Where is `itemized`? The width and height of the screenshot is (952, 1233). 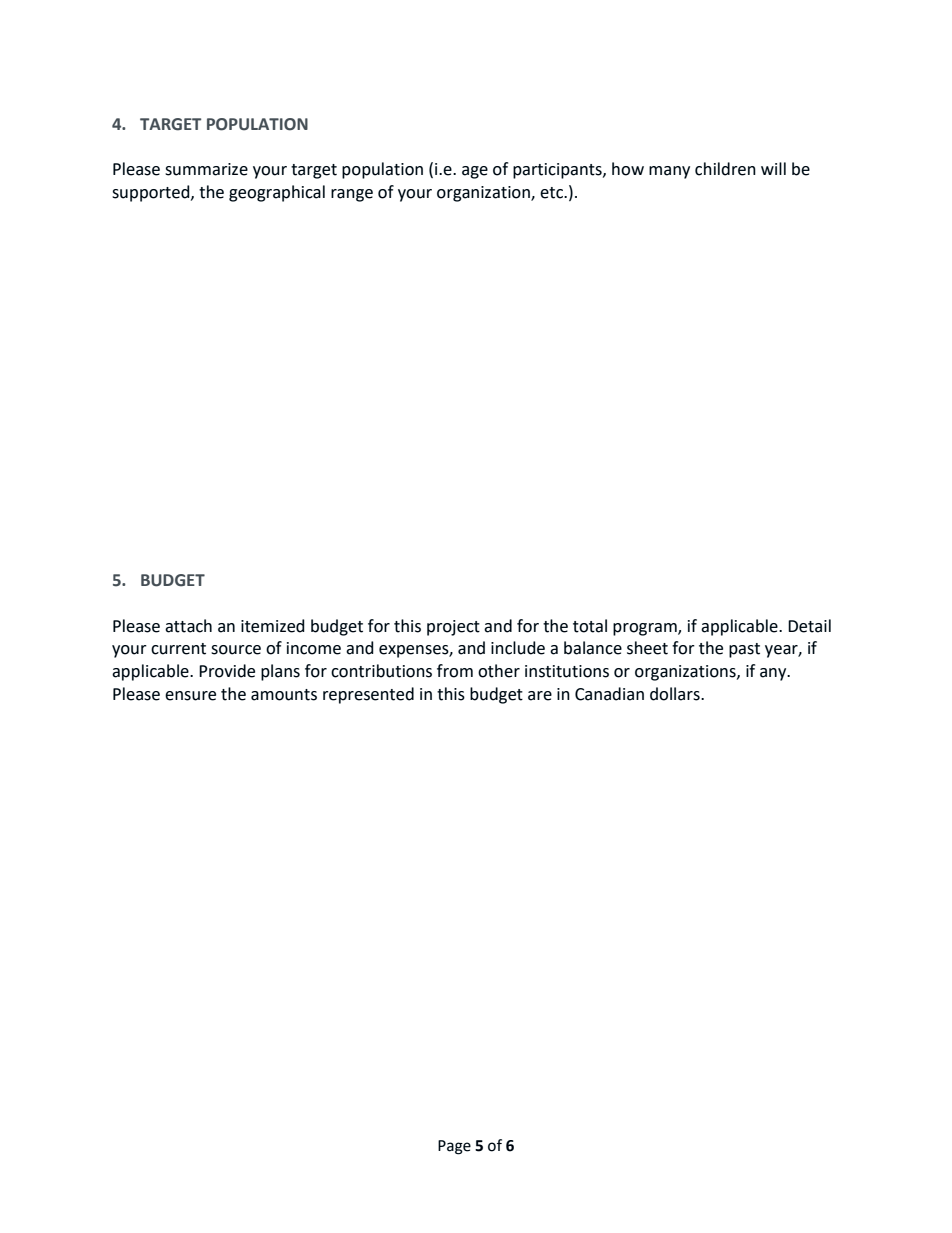 itemized is located at coordinates (273, 626).
